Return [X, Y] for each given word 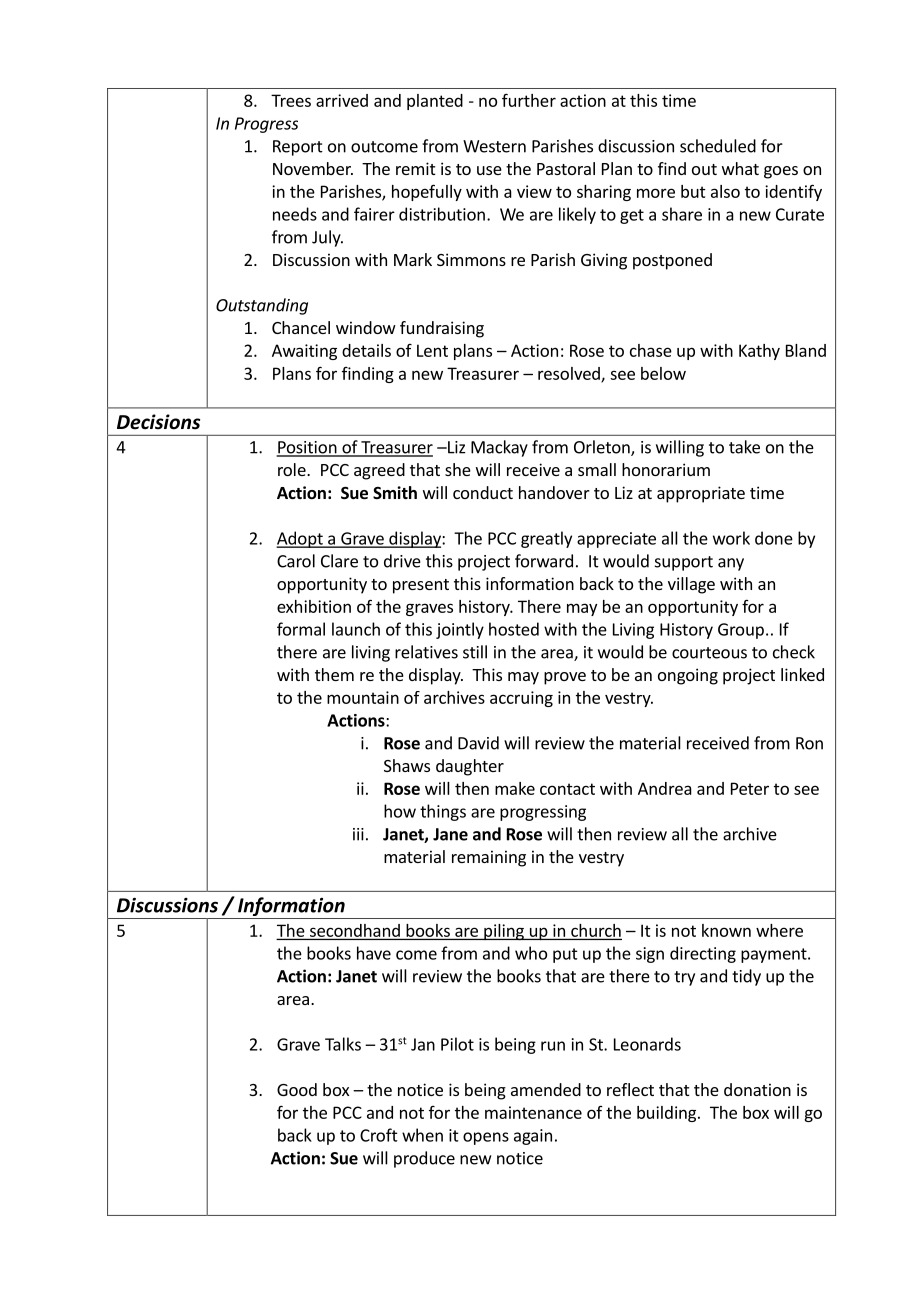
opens [486, 1138]
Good [297, 1089]
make [515, 788]
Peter [750, 788]
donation [757, 1089]
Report [298, 148]
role [293, 469]
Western [494, 146]
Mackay [499, 448]
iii [358, 834]
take [744, 447]
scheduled [718, 146]
